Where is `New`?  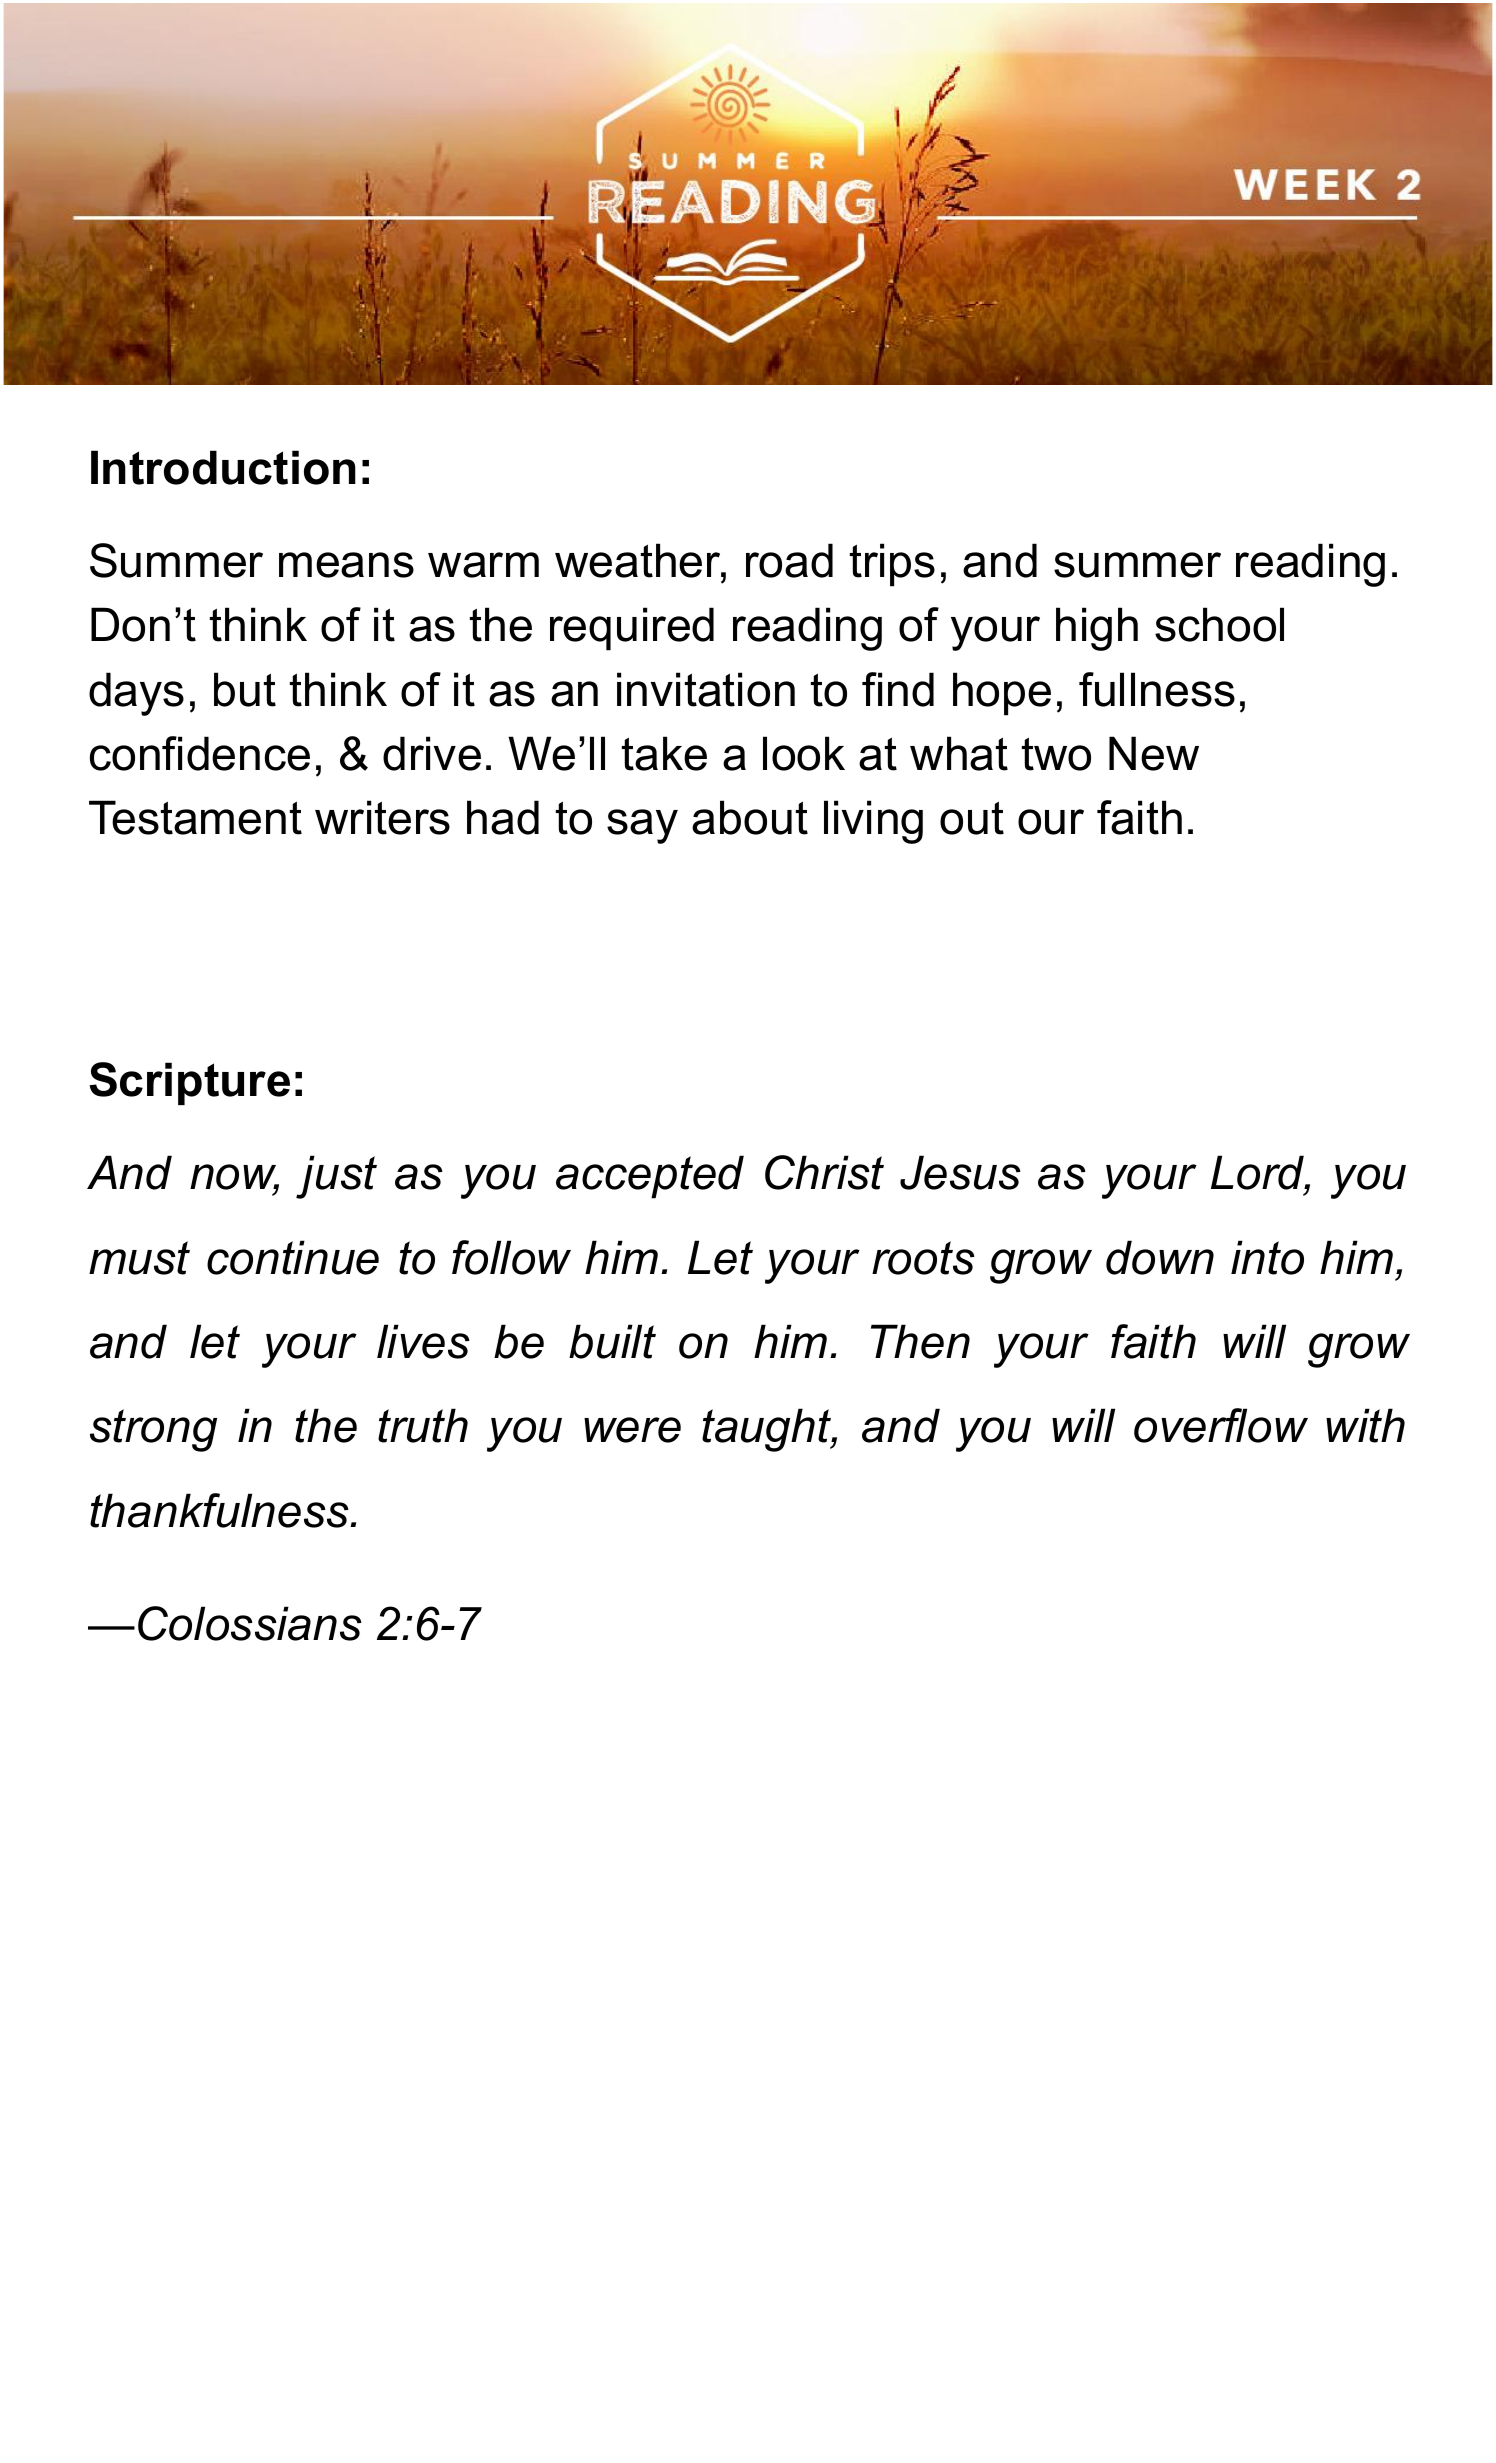
New is located at coordinates (1154, 753).
